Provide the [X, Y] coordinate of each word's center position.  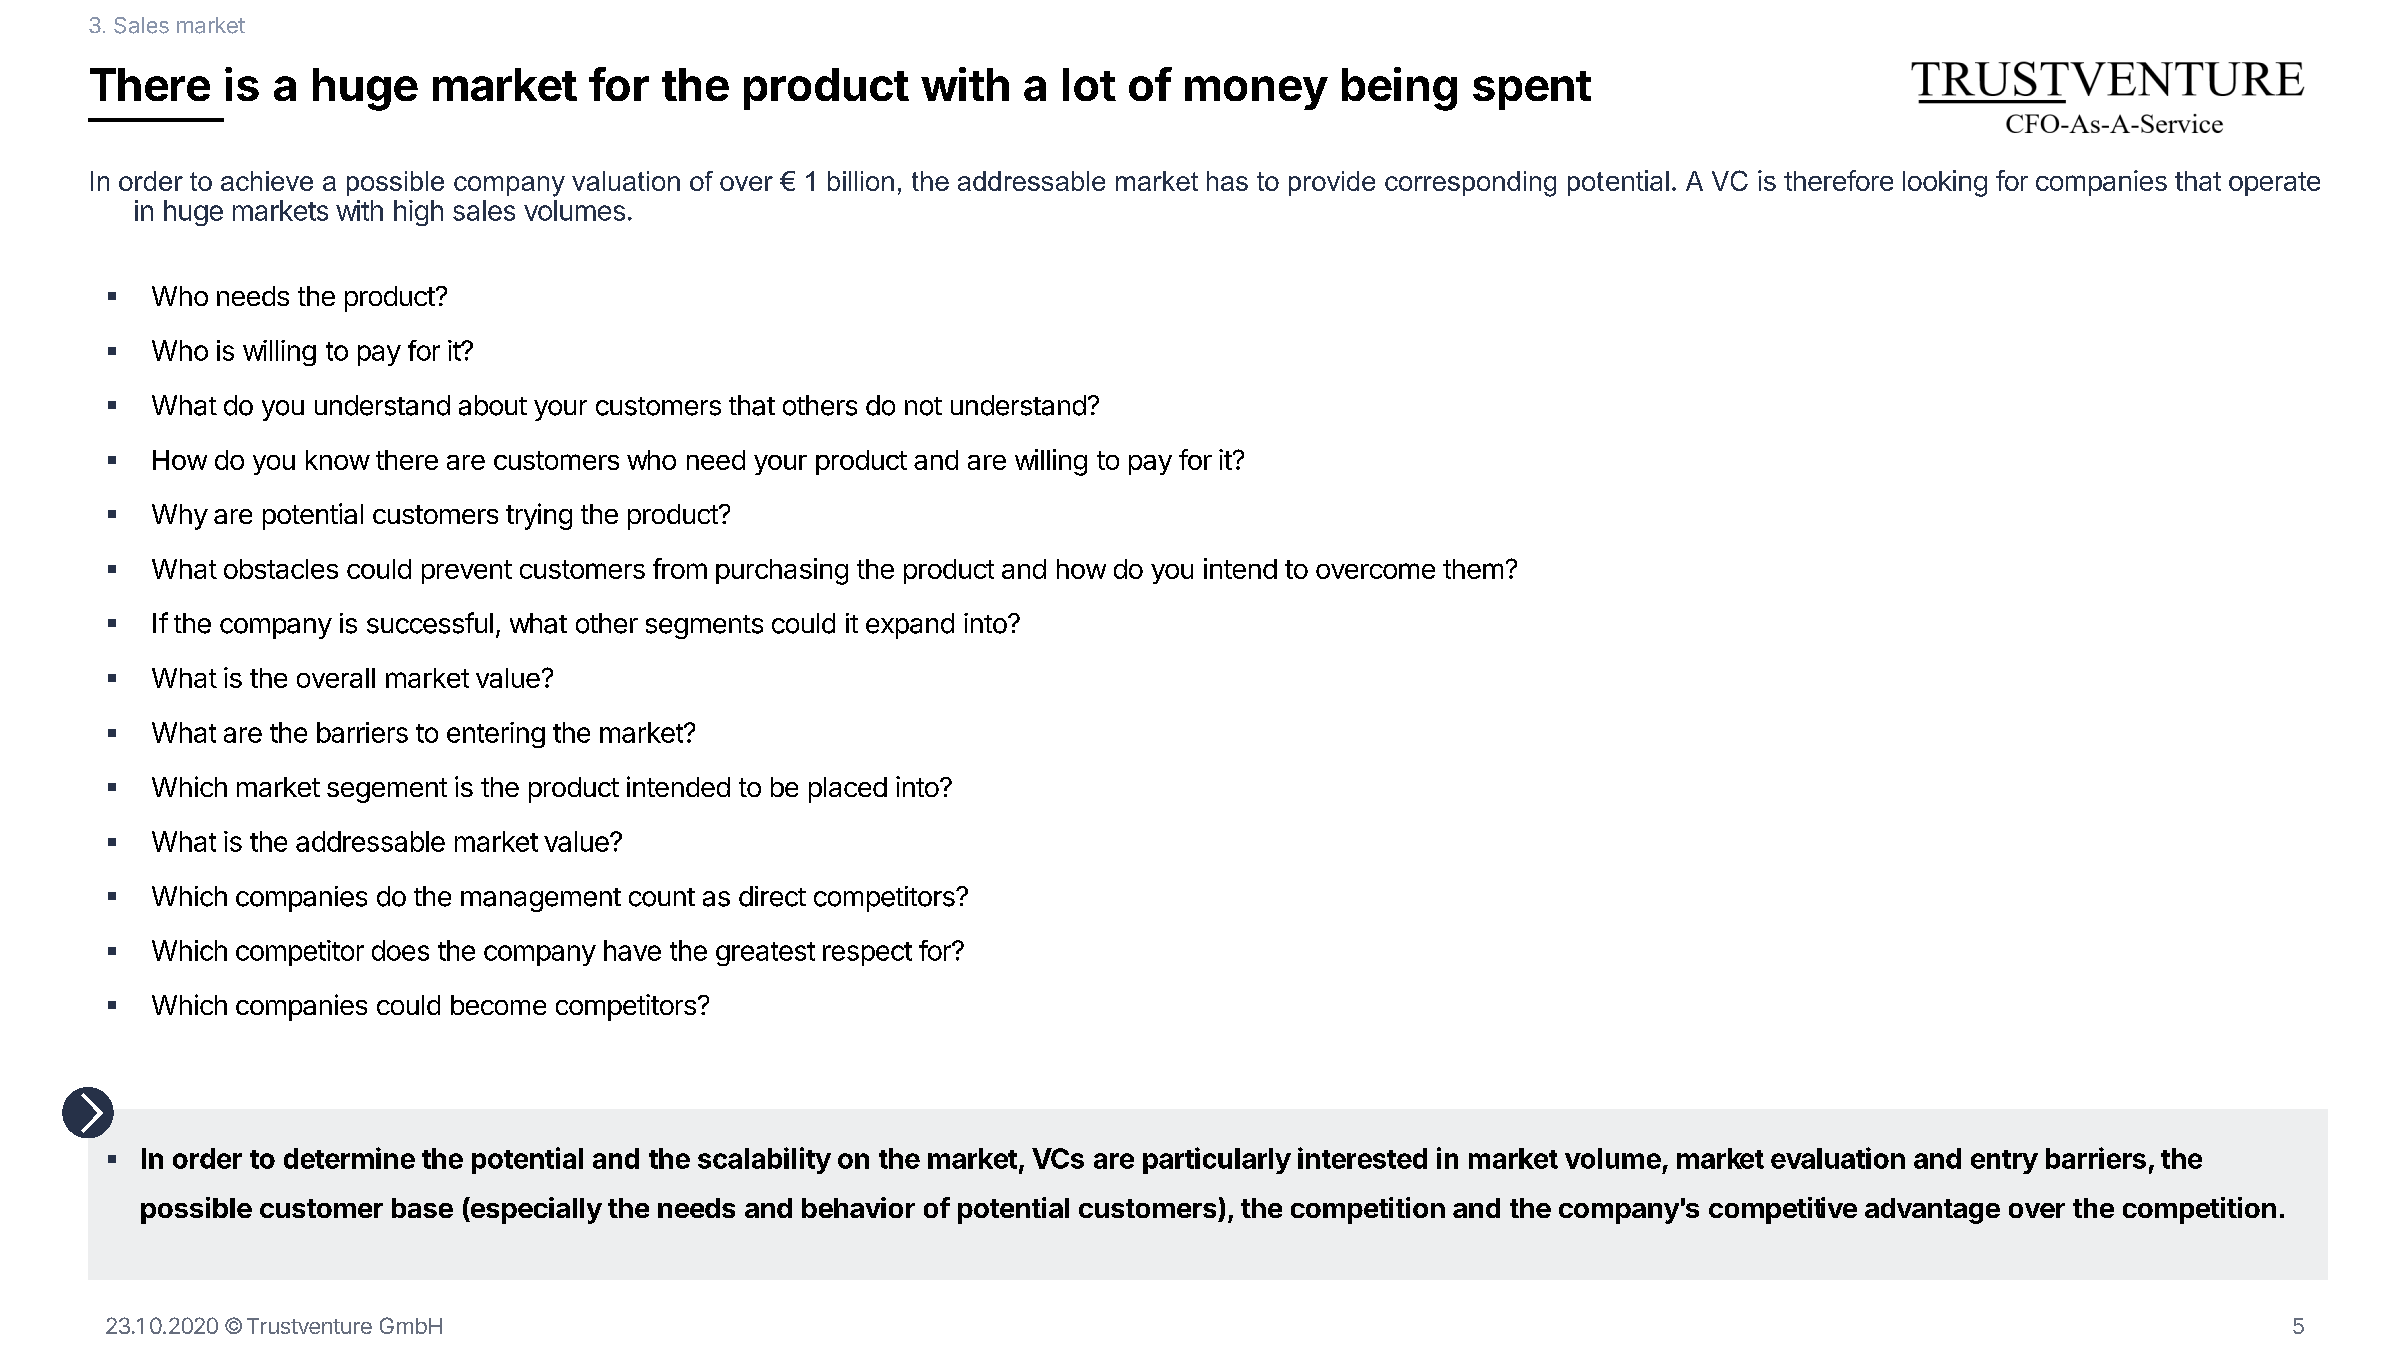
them [1473, 569]
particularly [1217, 1160]
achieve [267, 181]
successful [430, 623]
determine [349, 1158]
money [1256, 93]
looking [1945, 183]
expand [910, 626]
